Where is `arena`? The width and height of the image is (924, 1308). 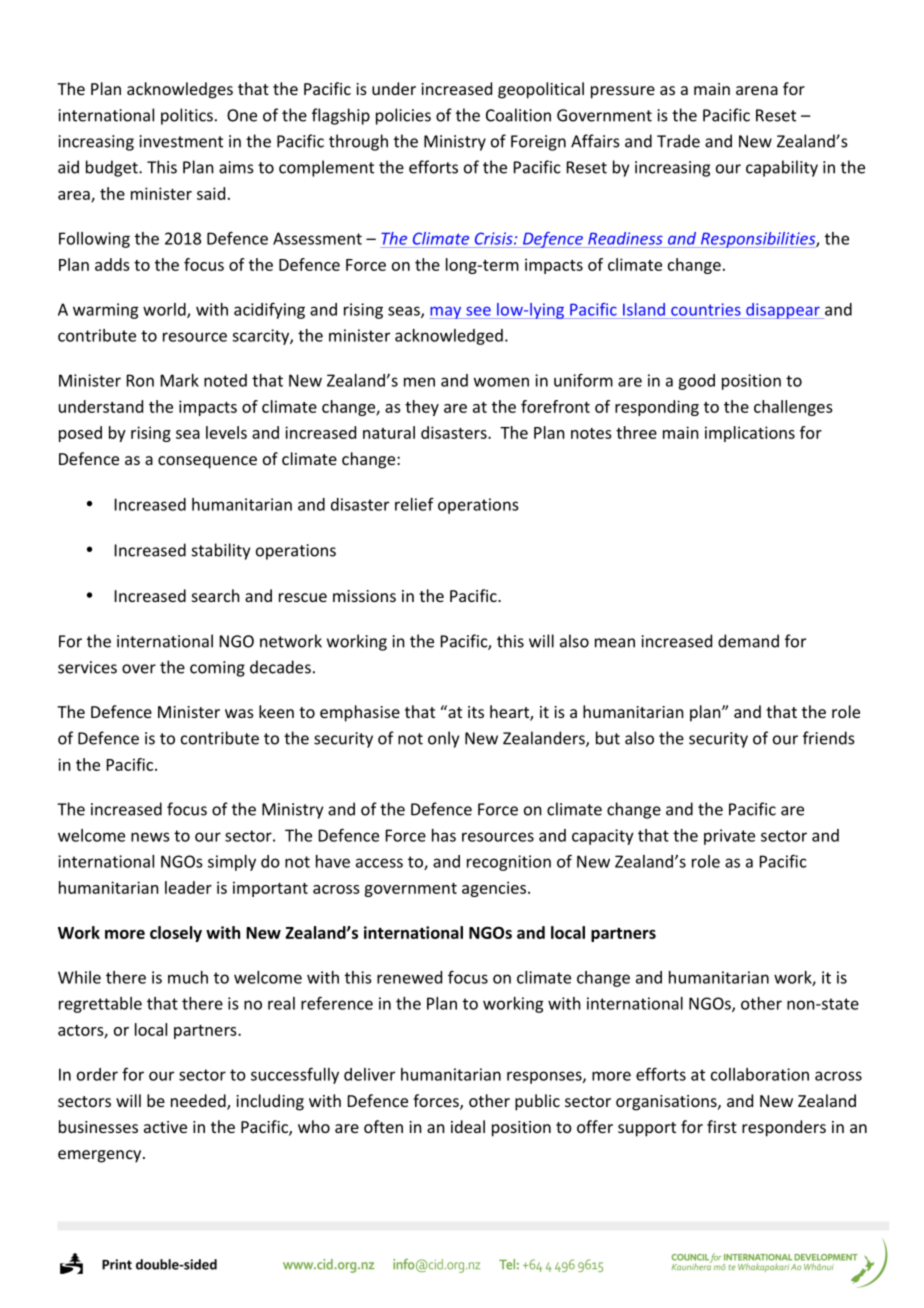 arena is located at coordinates (757, 90).
